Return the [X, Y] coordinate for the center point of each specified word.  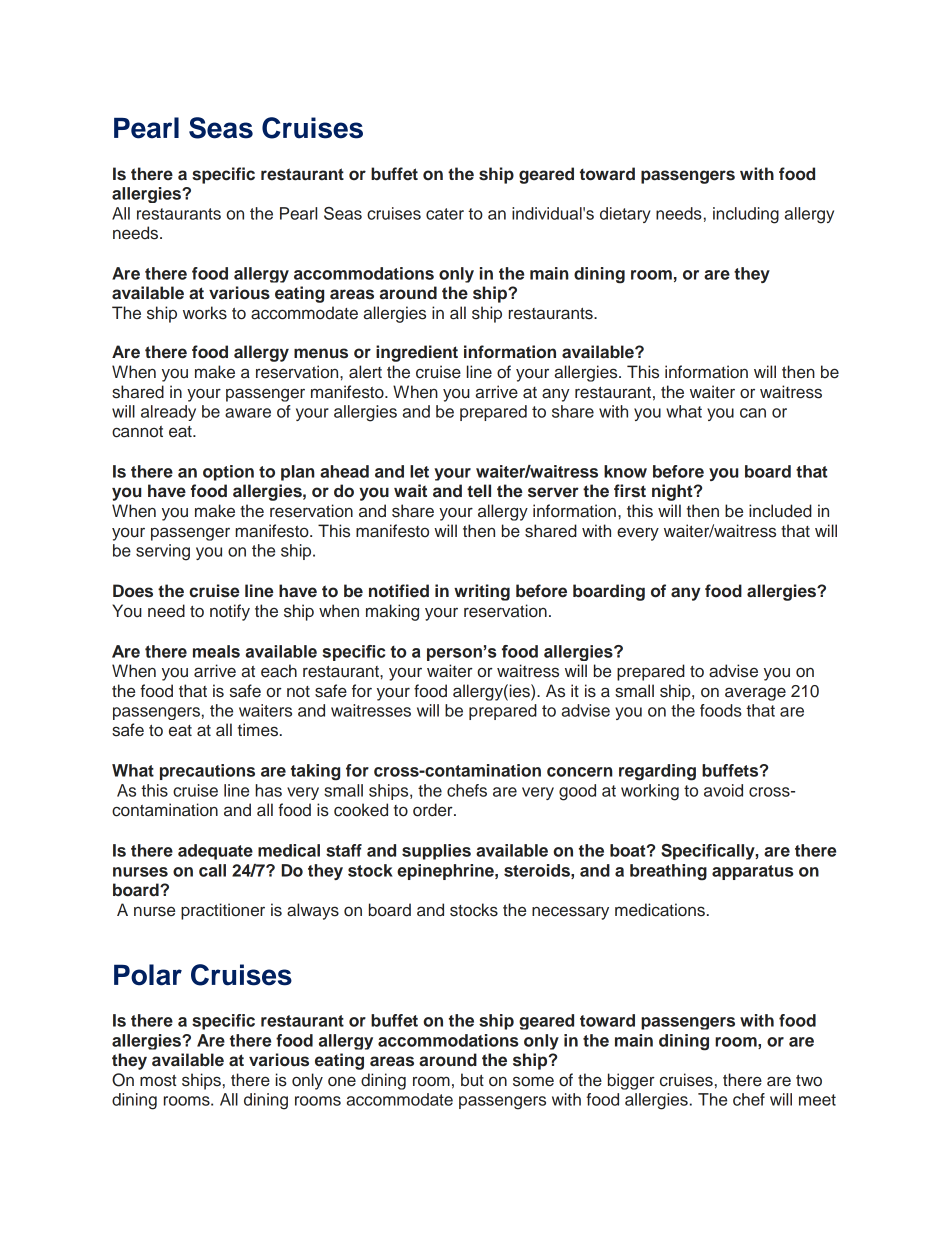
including [746, 215]
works [205, 313]
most [158, 1081]
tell [479, 491]
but [472, 1080]
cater [445, 214]
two [809, 1081]
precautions [207, 772]
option [228, 473]
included [780, 511]
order [434, 810]
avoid [723, 790]
